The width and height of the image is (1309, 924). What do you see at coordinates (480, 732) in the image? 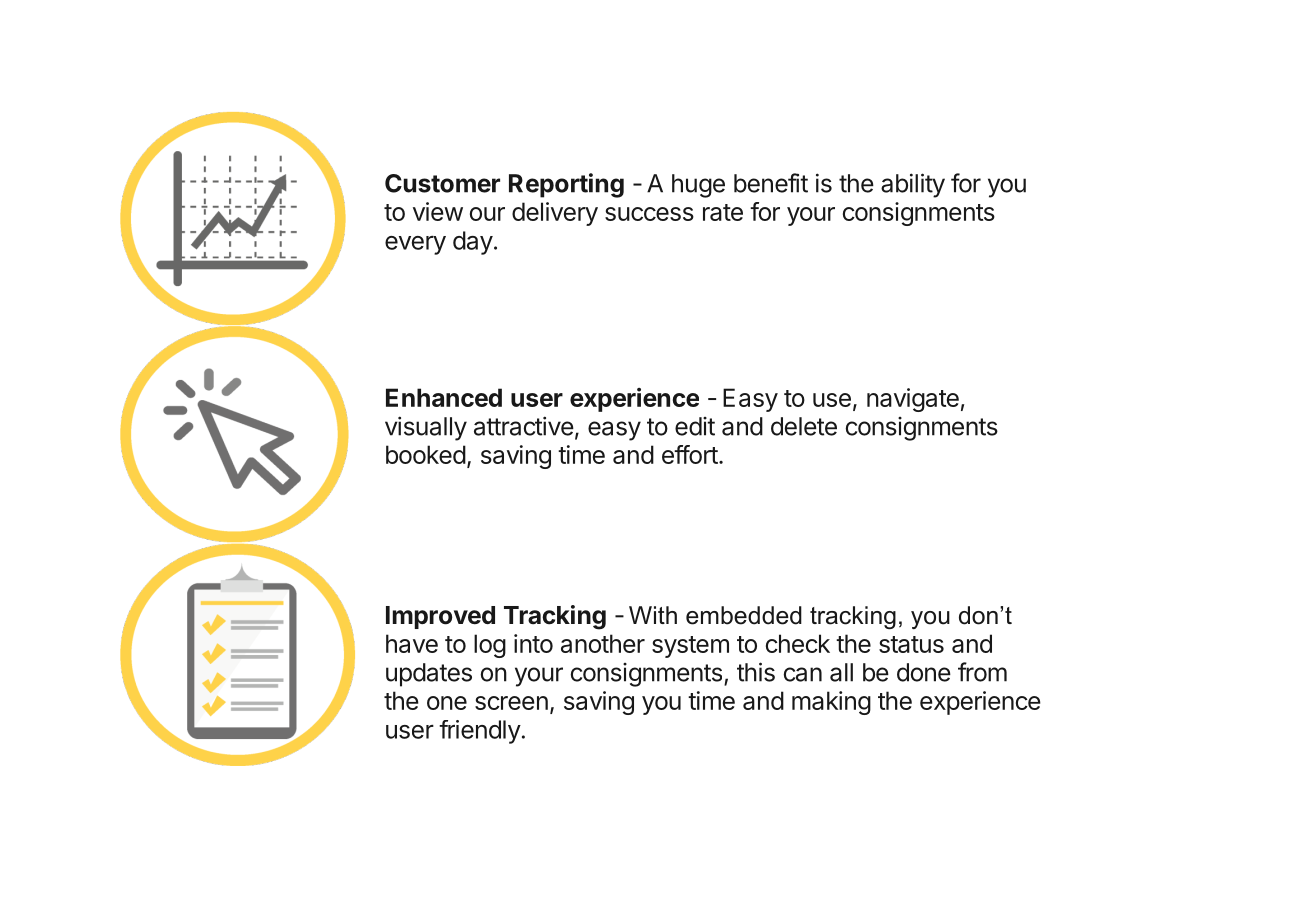
I see `friendly` at bounding box center [480, 732].
